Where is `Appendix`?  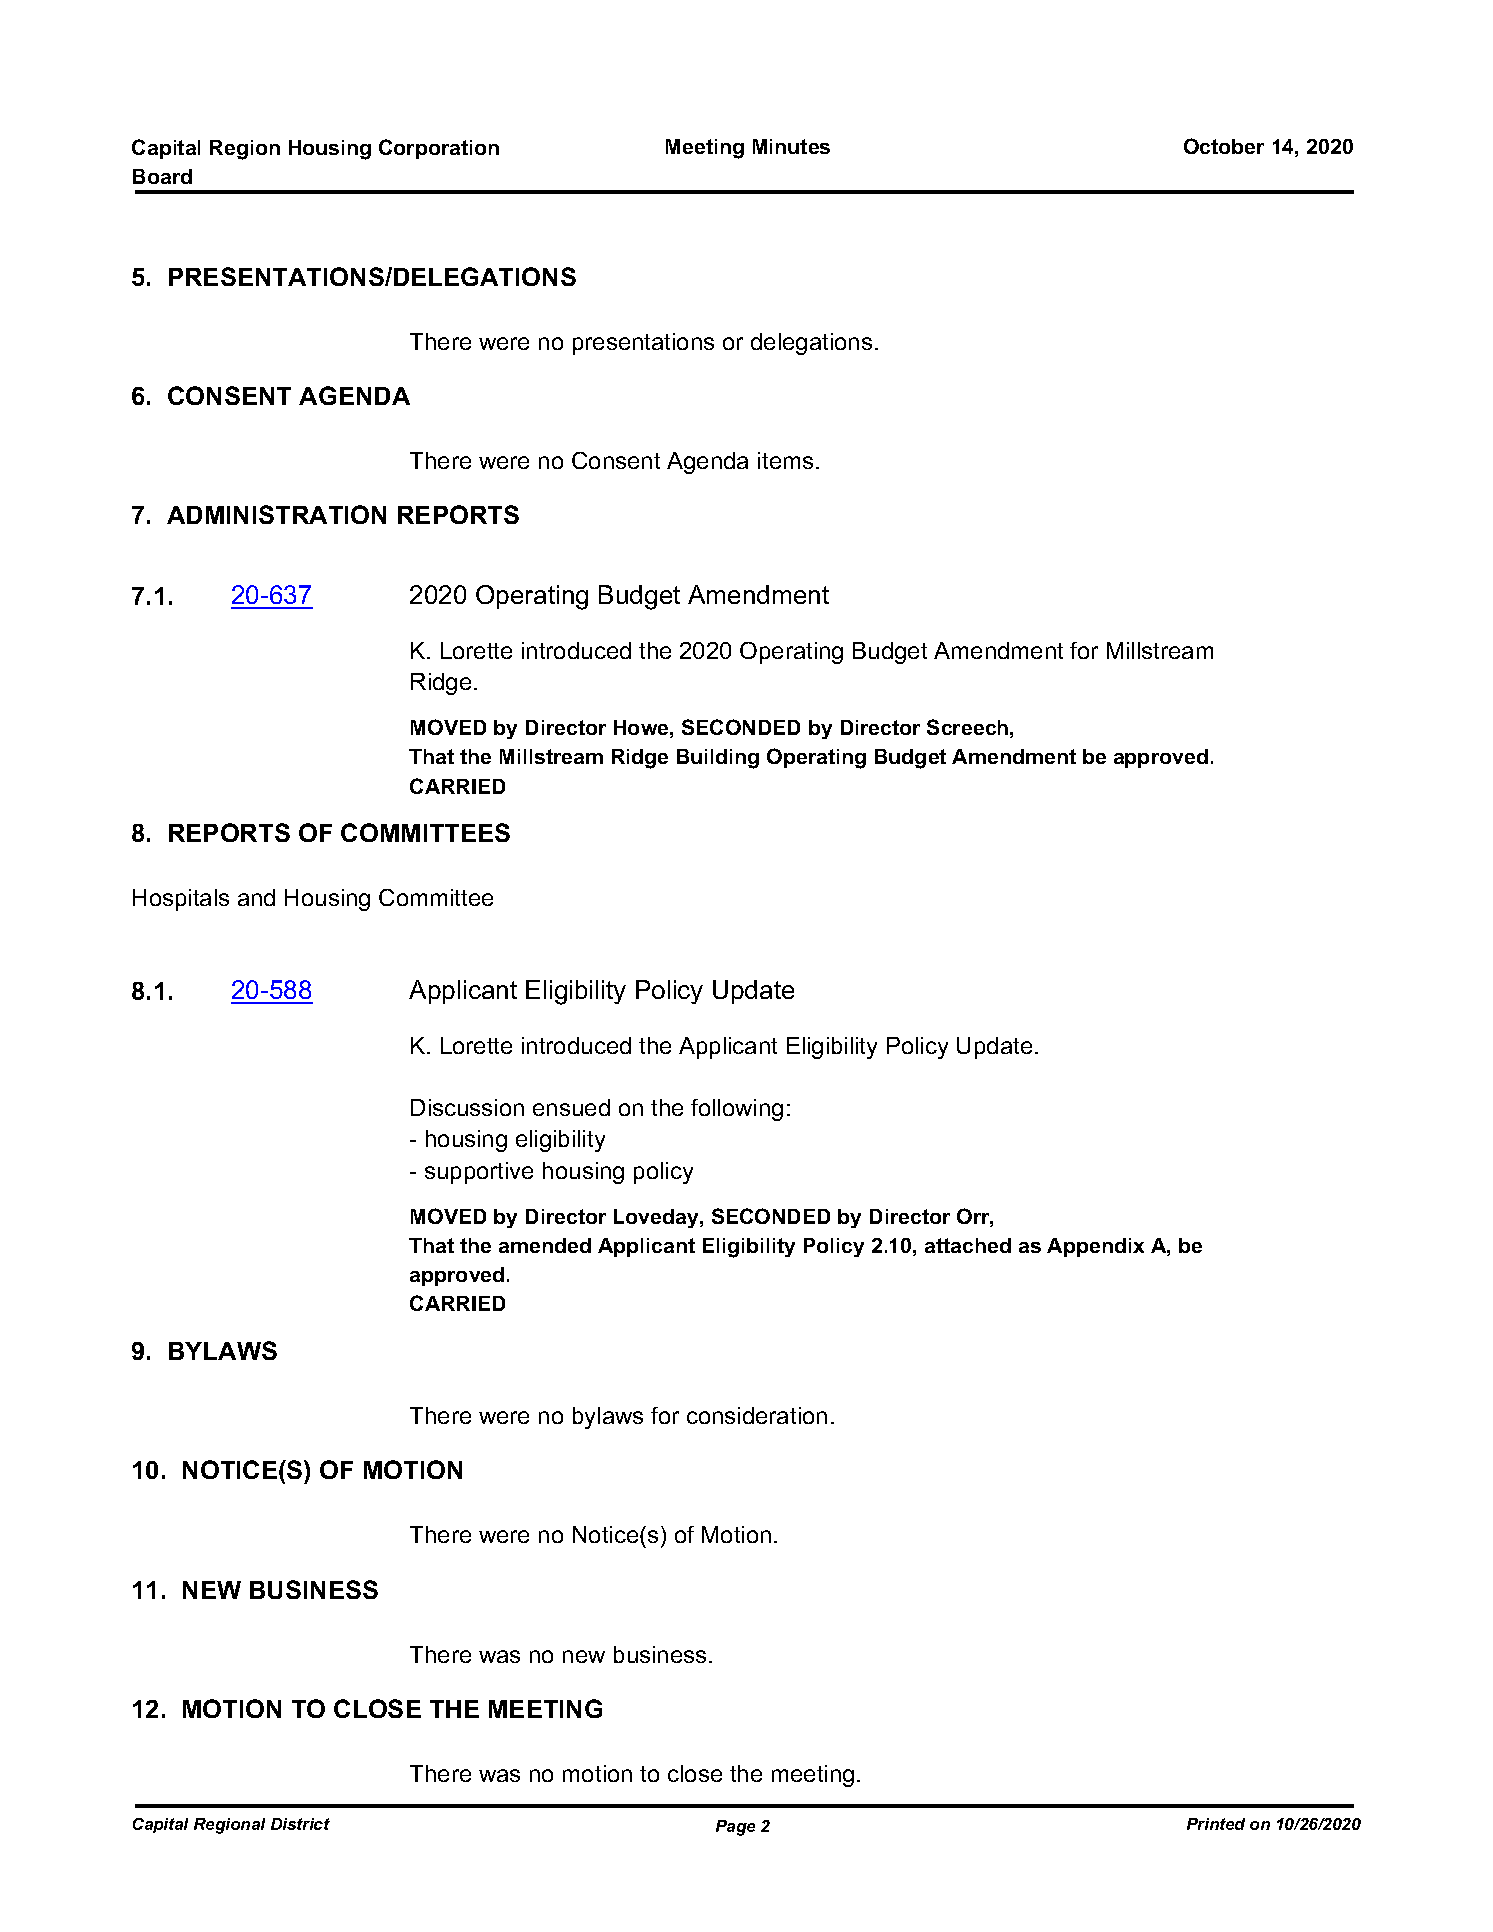
Appendix is located at coordinates (1095, 1247).
